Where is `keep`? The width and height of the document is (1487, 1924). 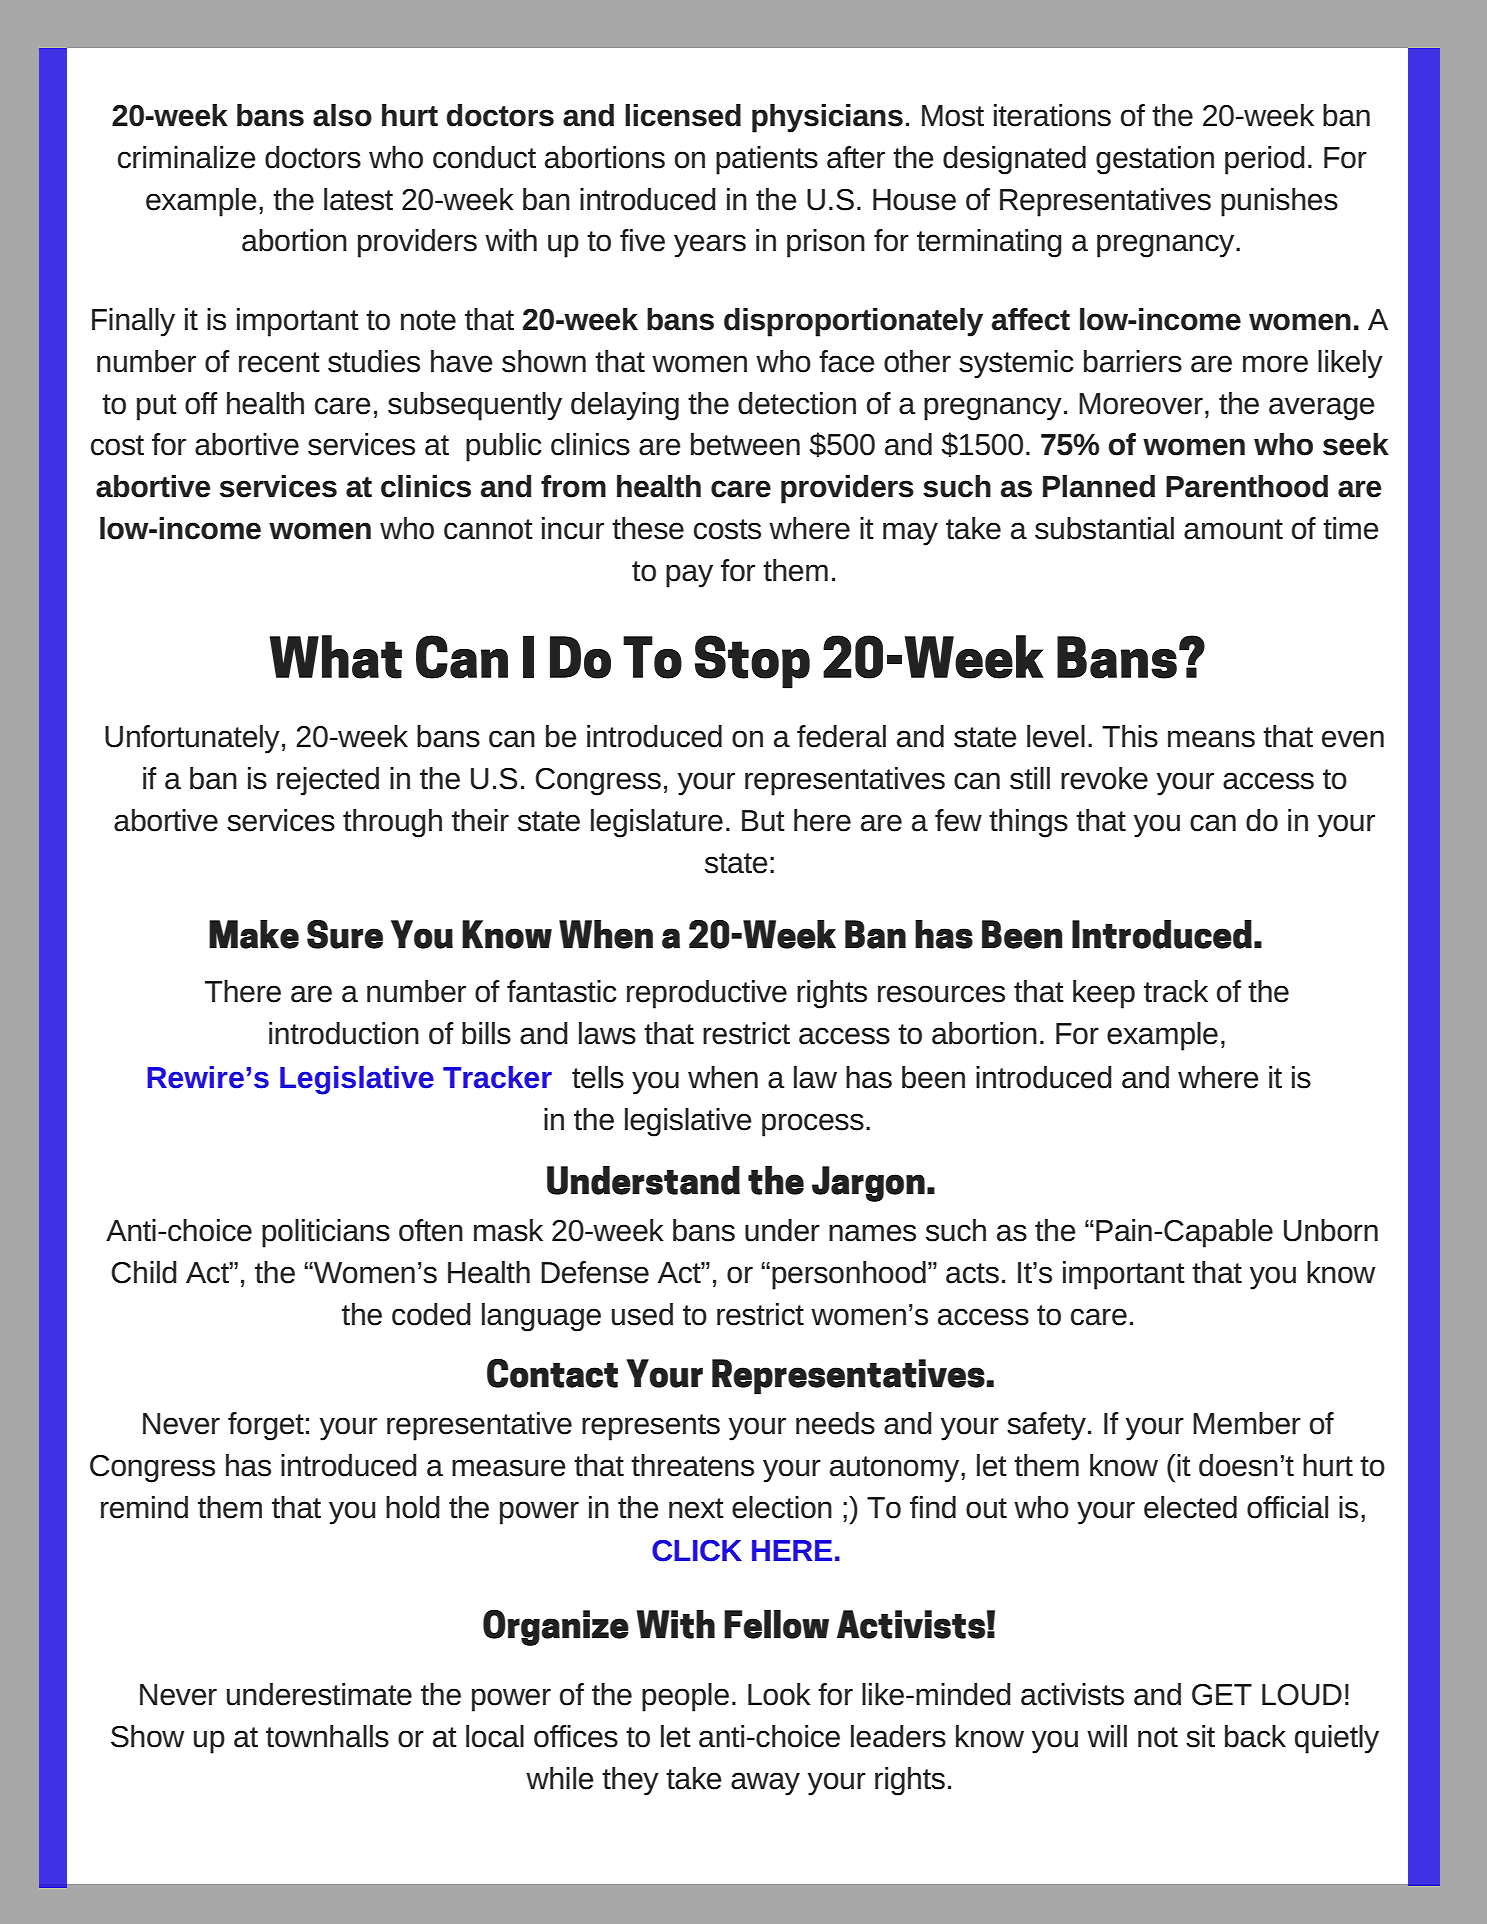
keep is located at coordinates (1104, 994).
